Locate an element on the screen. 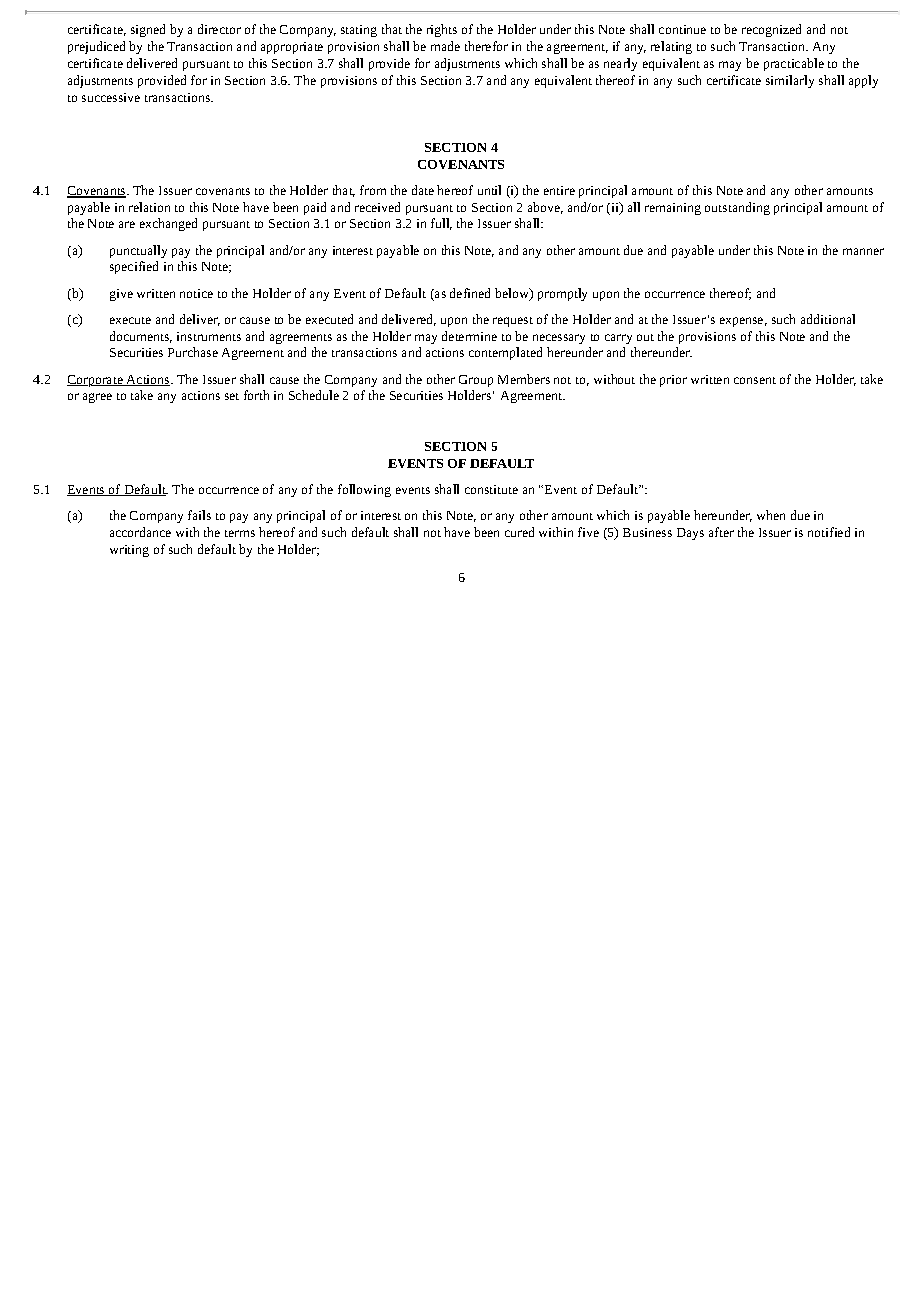 This screenshot has height=1308, width=924. director is located at coordinates (219, 29).
